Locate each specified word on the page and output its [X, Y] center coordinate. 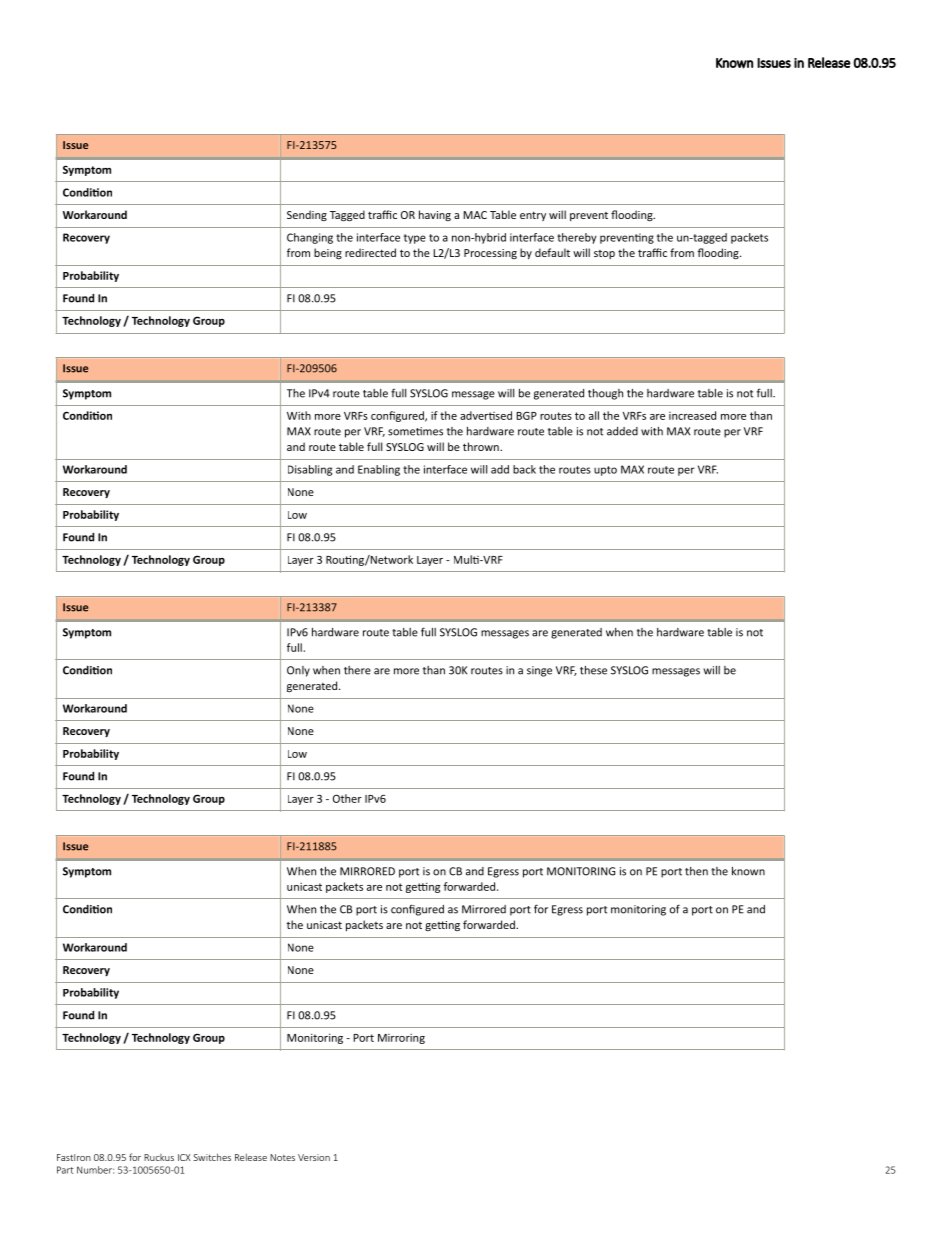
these [593, 670]
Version [314, 1157]
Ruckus [159, 1157]
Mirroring [401, 1039]
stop [604, 254]
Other [347, 798]
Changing [310, 238]
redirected [370, 252]
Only [298, 671]
